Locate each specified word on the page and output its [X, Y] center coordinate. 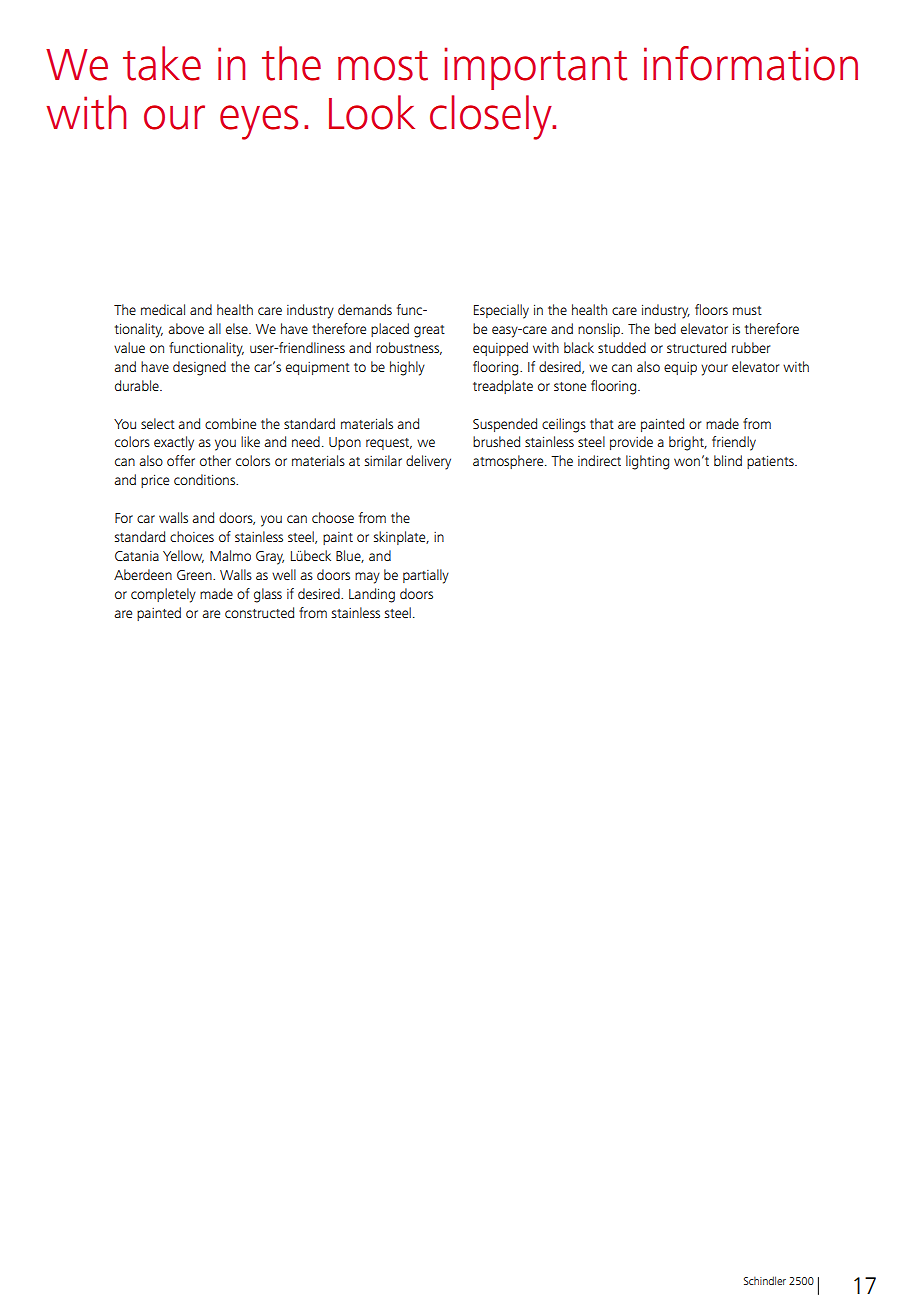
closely [492, 117]
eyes [259, 122]
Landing [372, 595]
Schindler [765, 1280]
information [751, 63]
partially [426, 576]
